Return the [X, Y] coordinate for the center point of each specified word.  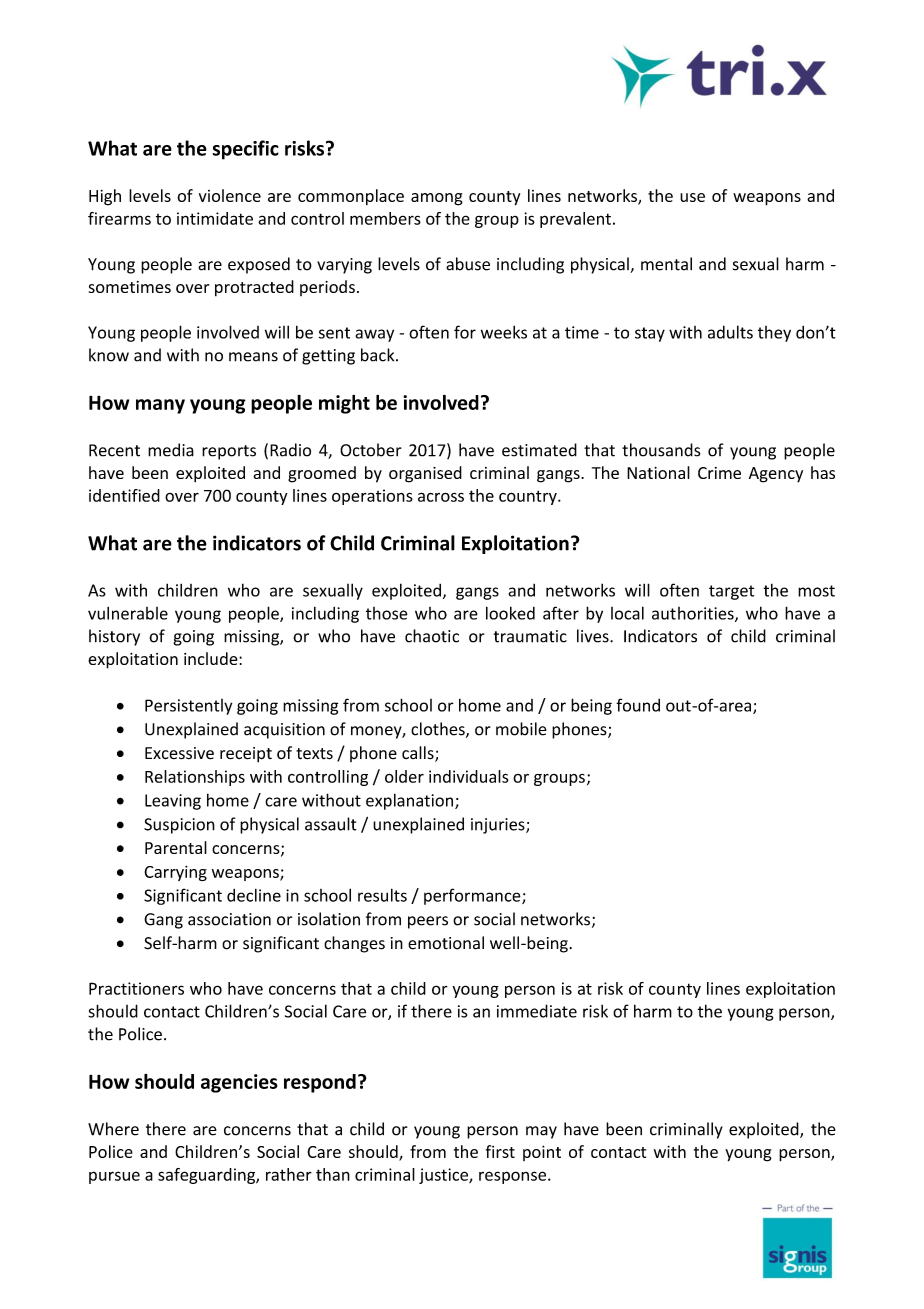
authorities [694, 614]
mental [666, 264]
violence [230, 195]
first [500, 1151]
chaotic [432, 636]
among [437, 199]
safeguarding [207, 1176]
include [212, 658]
